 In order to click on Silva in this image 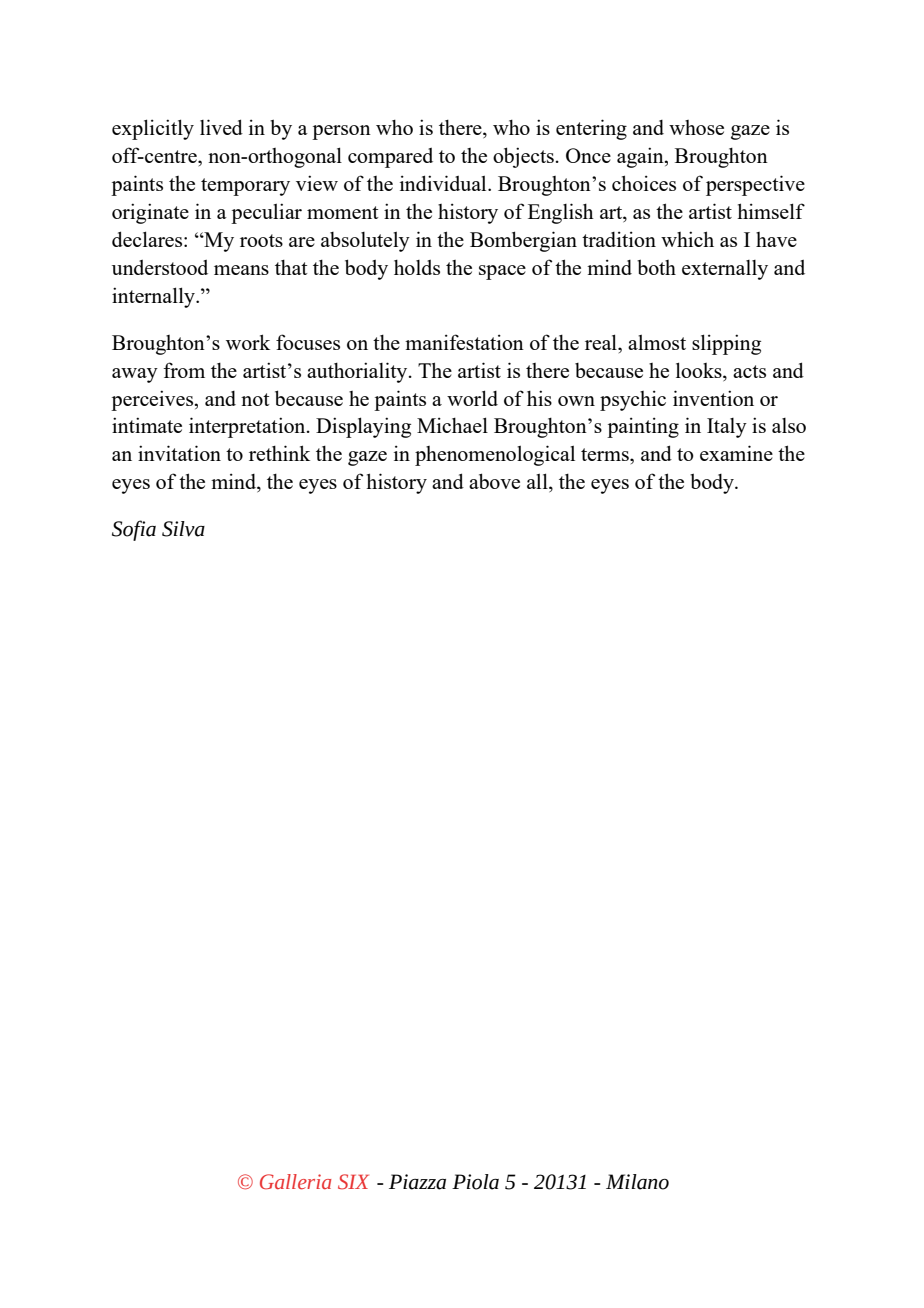, I will do `click(183, 529)`.
